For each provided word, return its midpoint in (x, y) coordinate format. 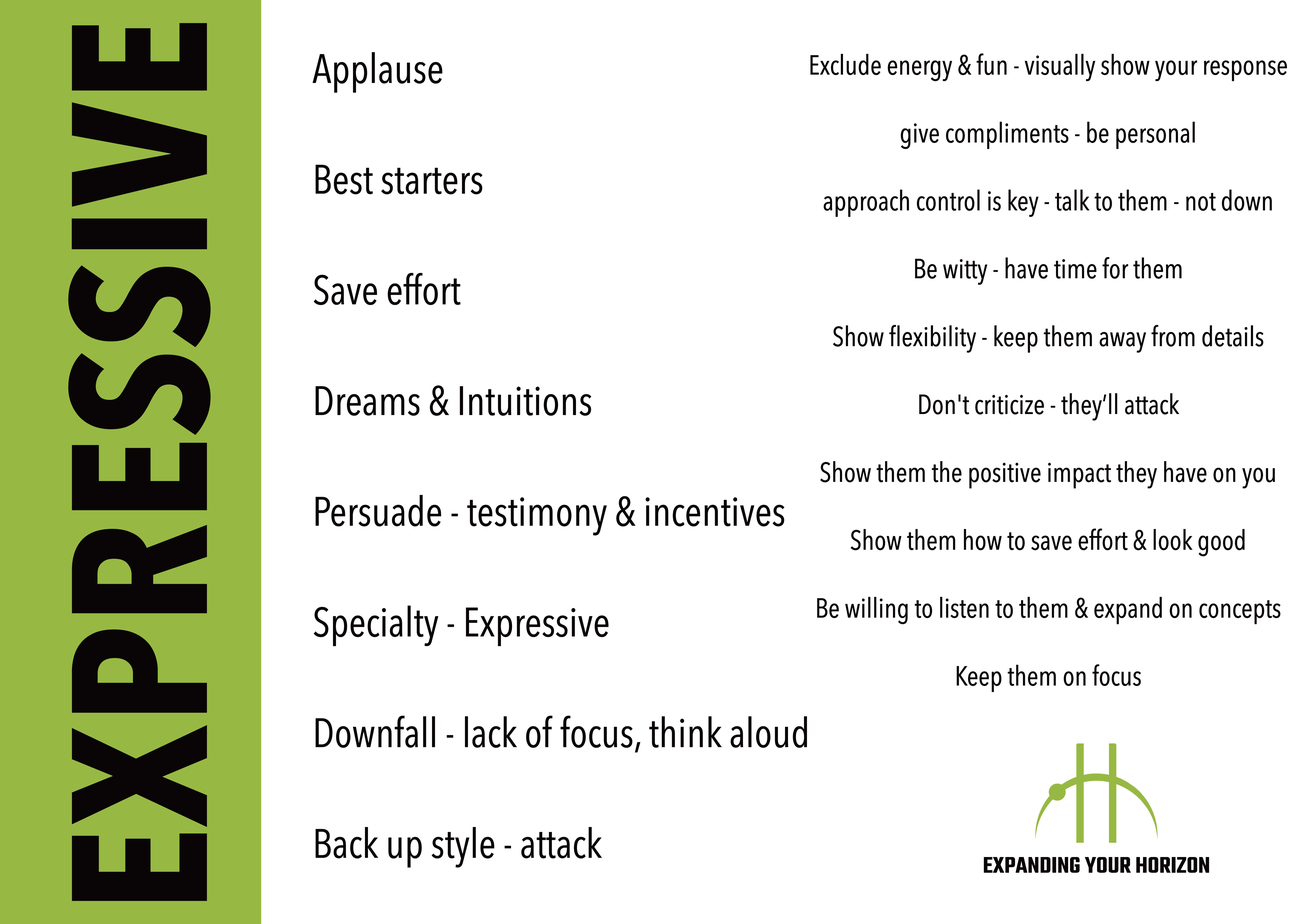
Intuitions (525, 401)
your (1176, 70)
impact (1079, 475)
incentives (715, 512)
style (463, 847)
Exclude (845, 64)
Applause (377, 72)
